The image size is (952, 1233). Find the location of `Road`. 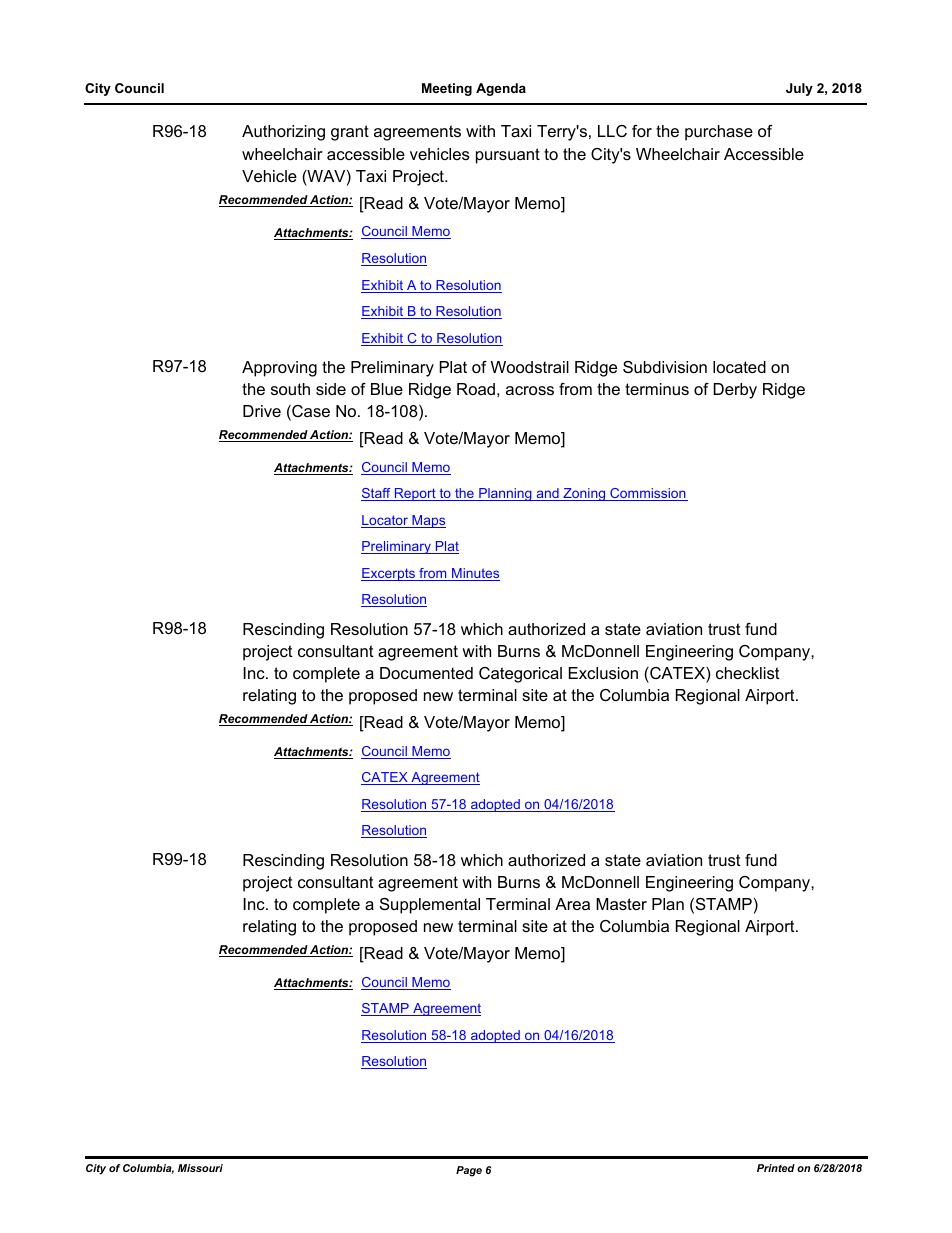

Road is located at coordinates (476, 389).
